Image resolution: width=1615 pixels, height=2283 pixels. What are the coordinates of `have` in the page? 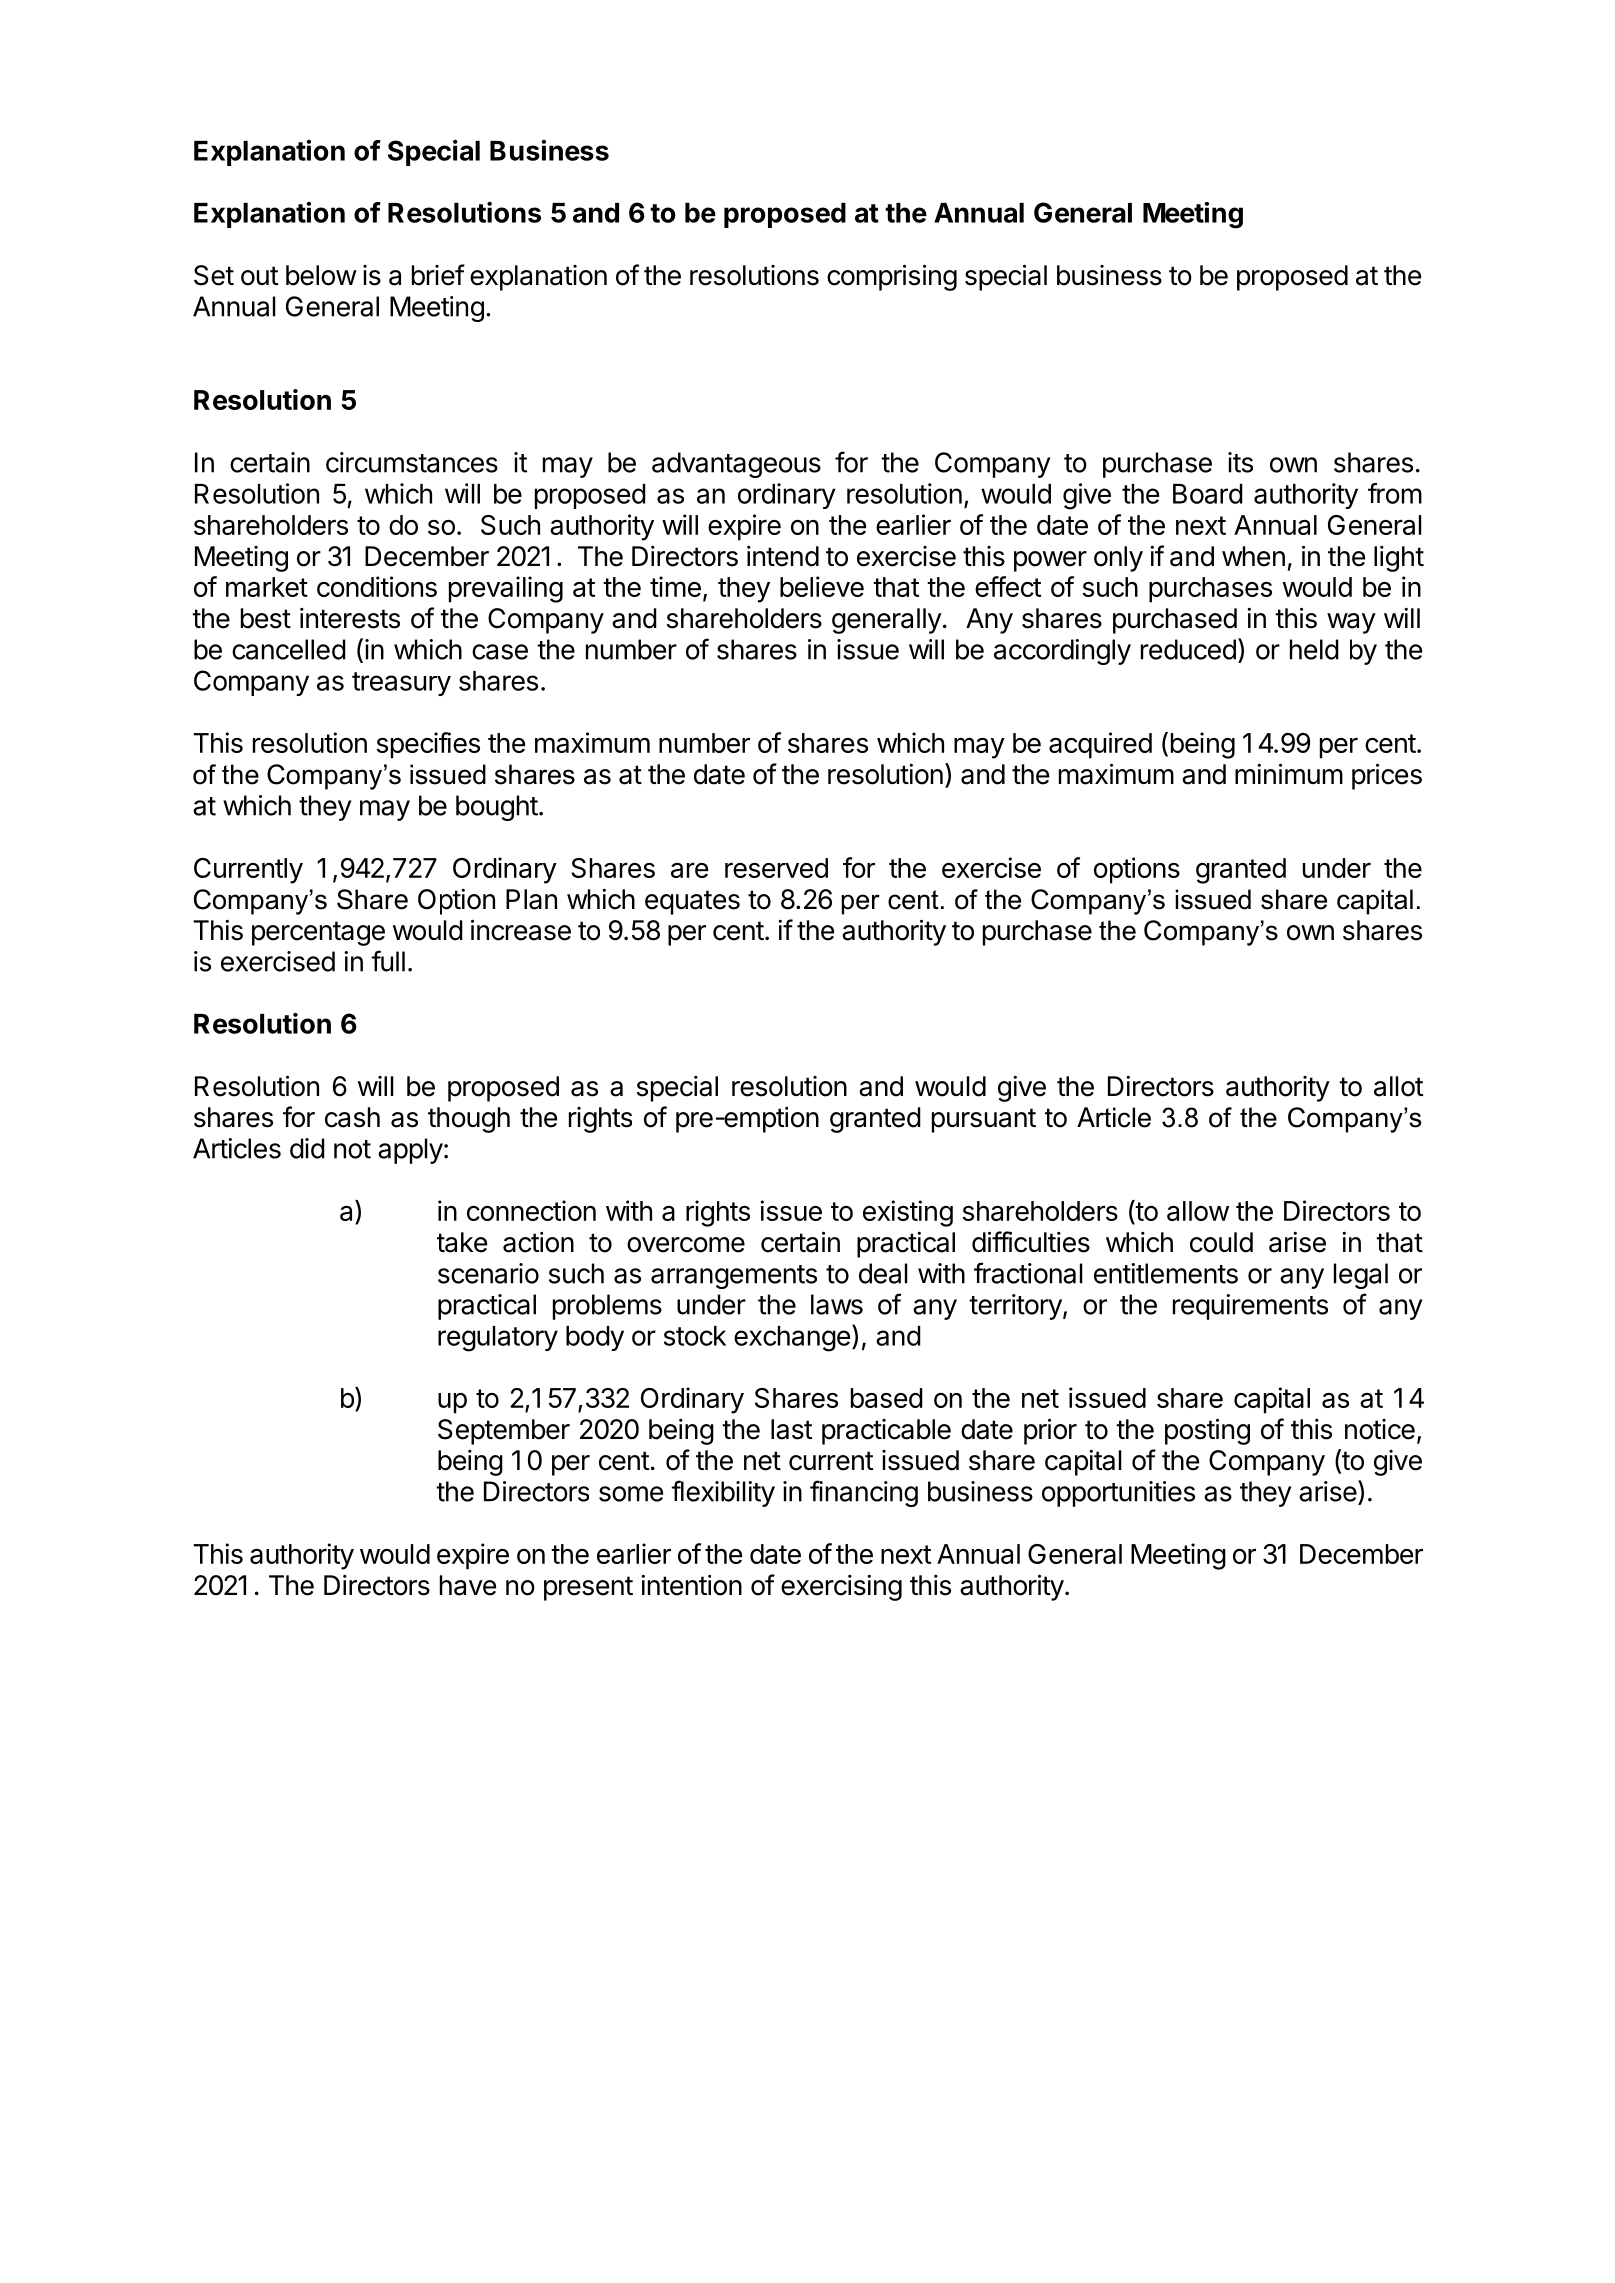 It's located at (468, 1585).
